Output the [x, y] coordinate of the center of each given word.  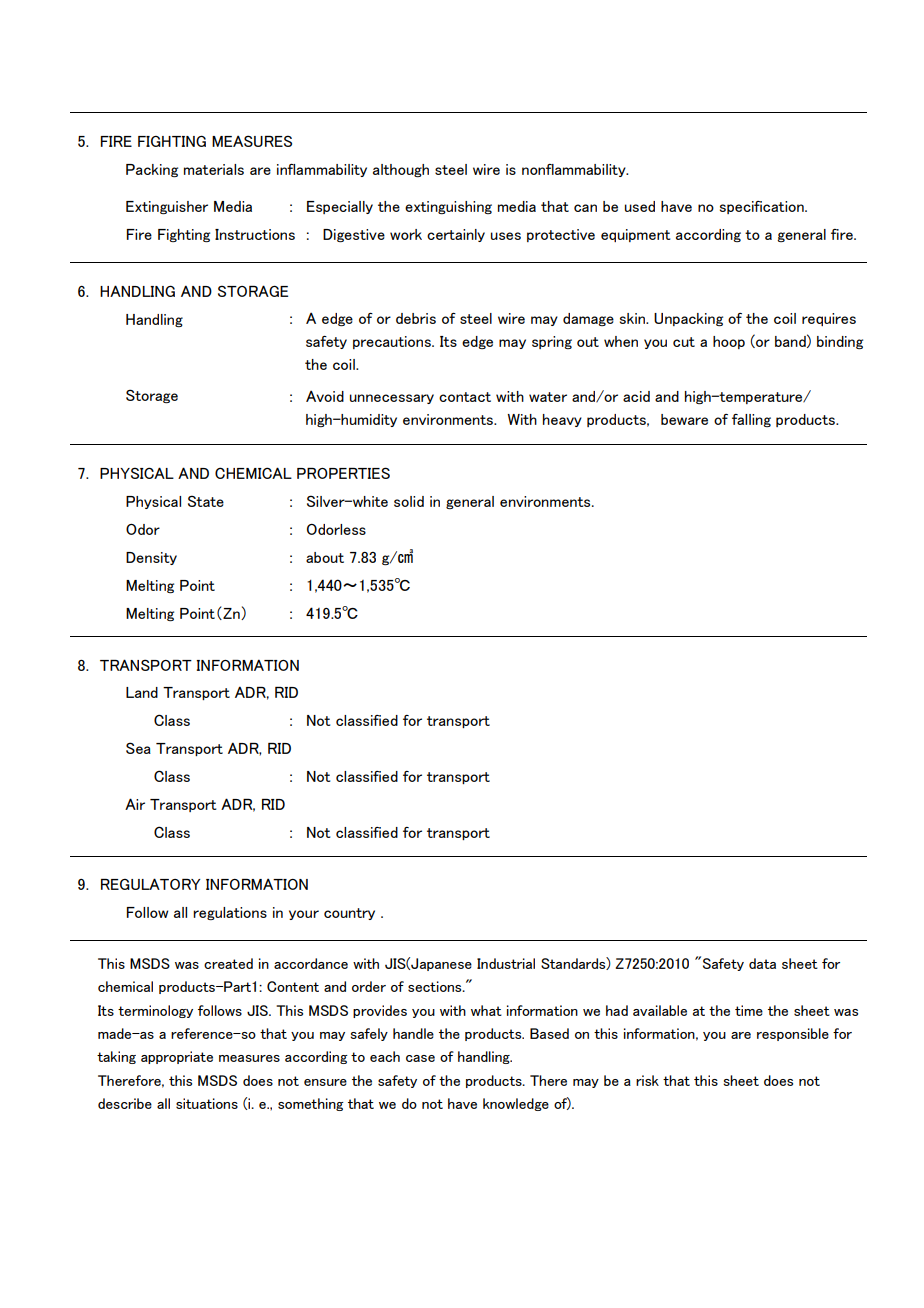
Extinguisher [167, 207]
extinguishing [448, 207]
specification [763, 207]
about [325, 557]
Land [142, 692]
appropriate [177, 1057]
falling [751, 420]
